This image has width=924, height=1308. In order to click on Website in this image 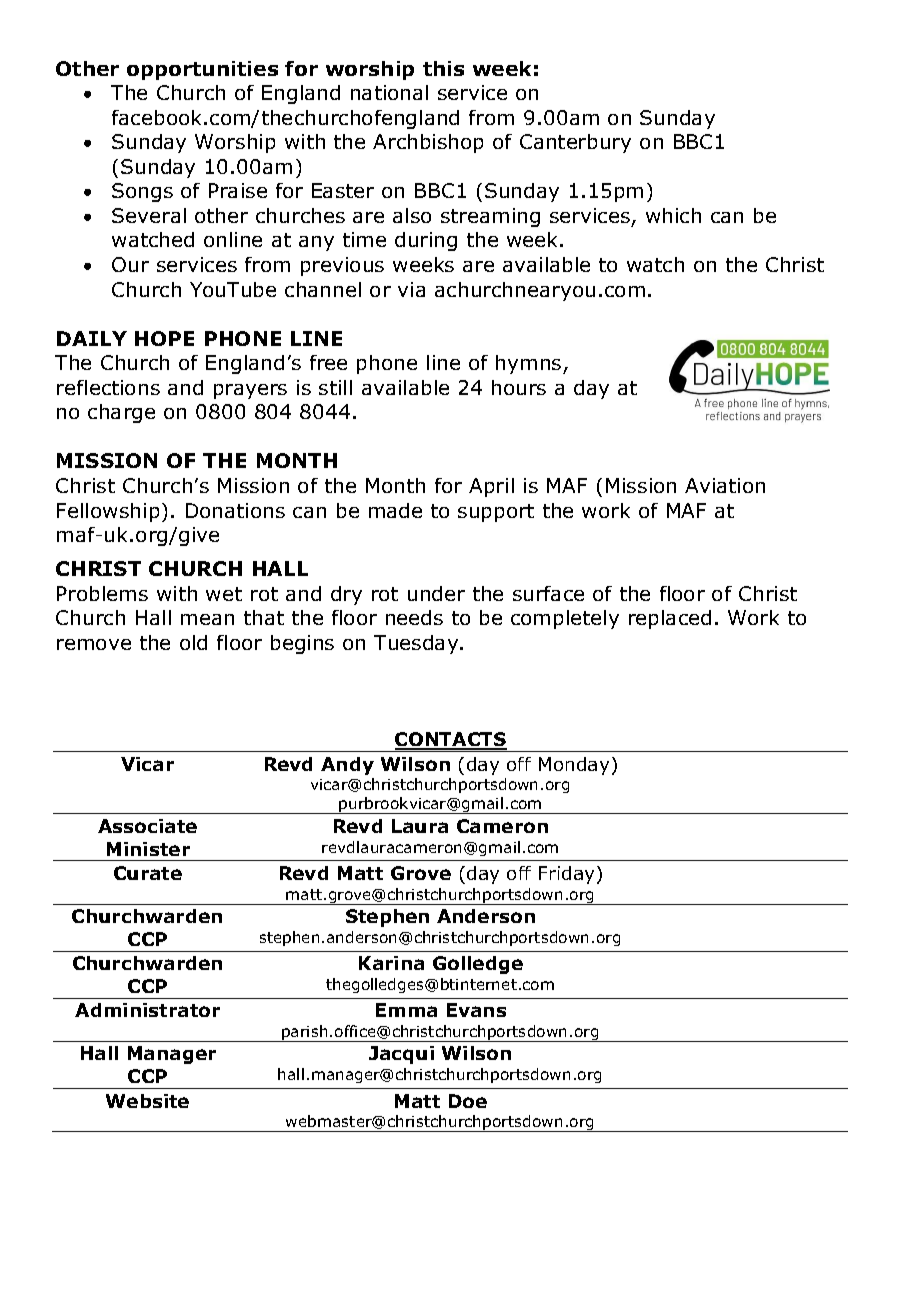, I will do `click(147, 1101)`.
